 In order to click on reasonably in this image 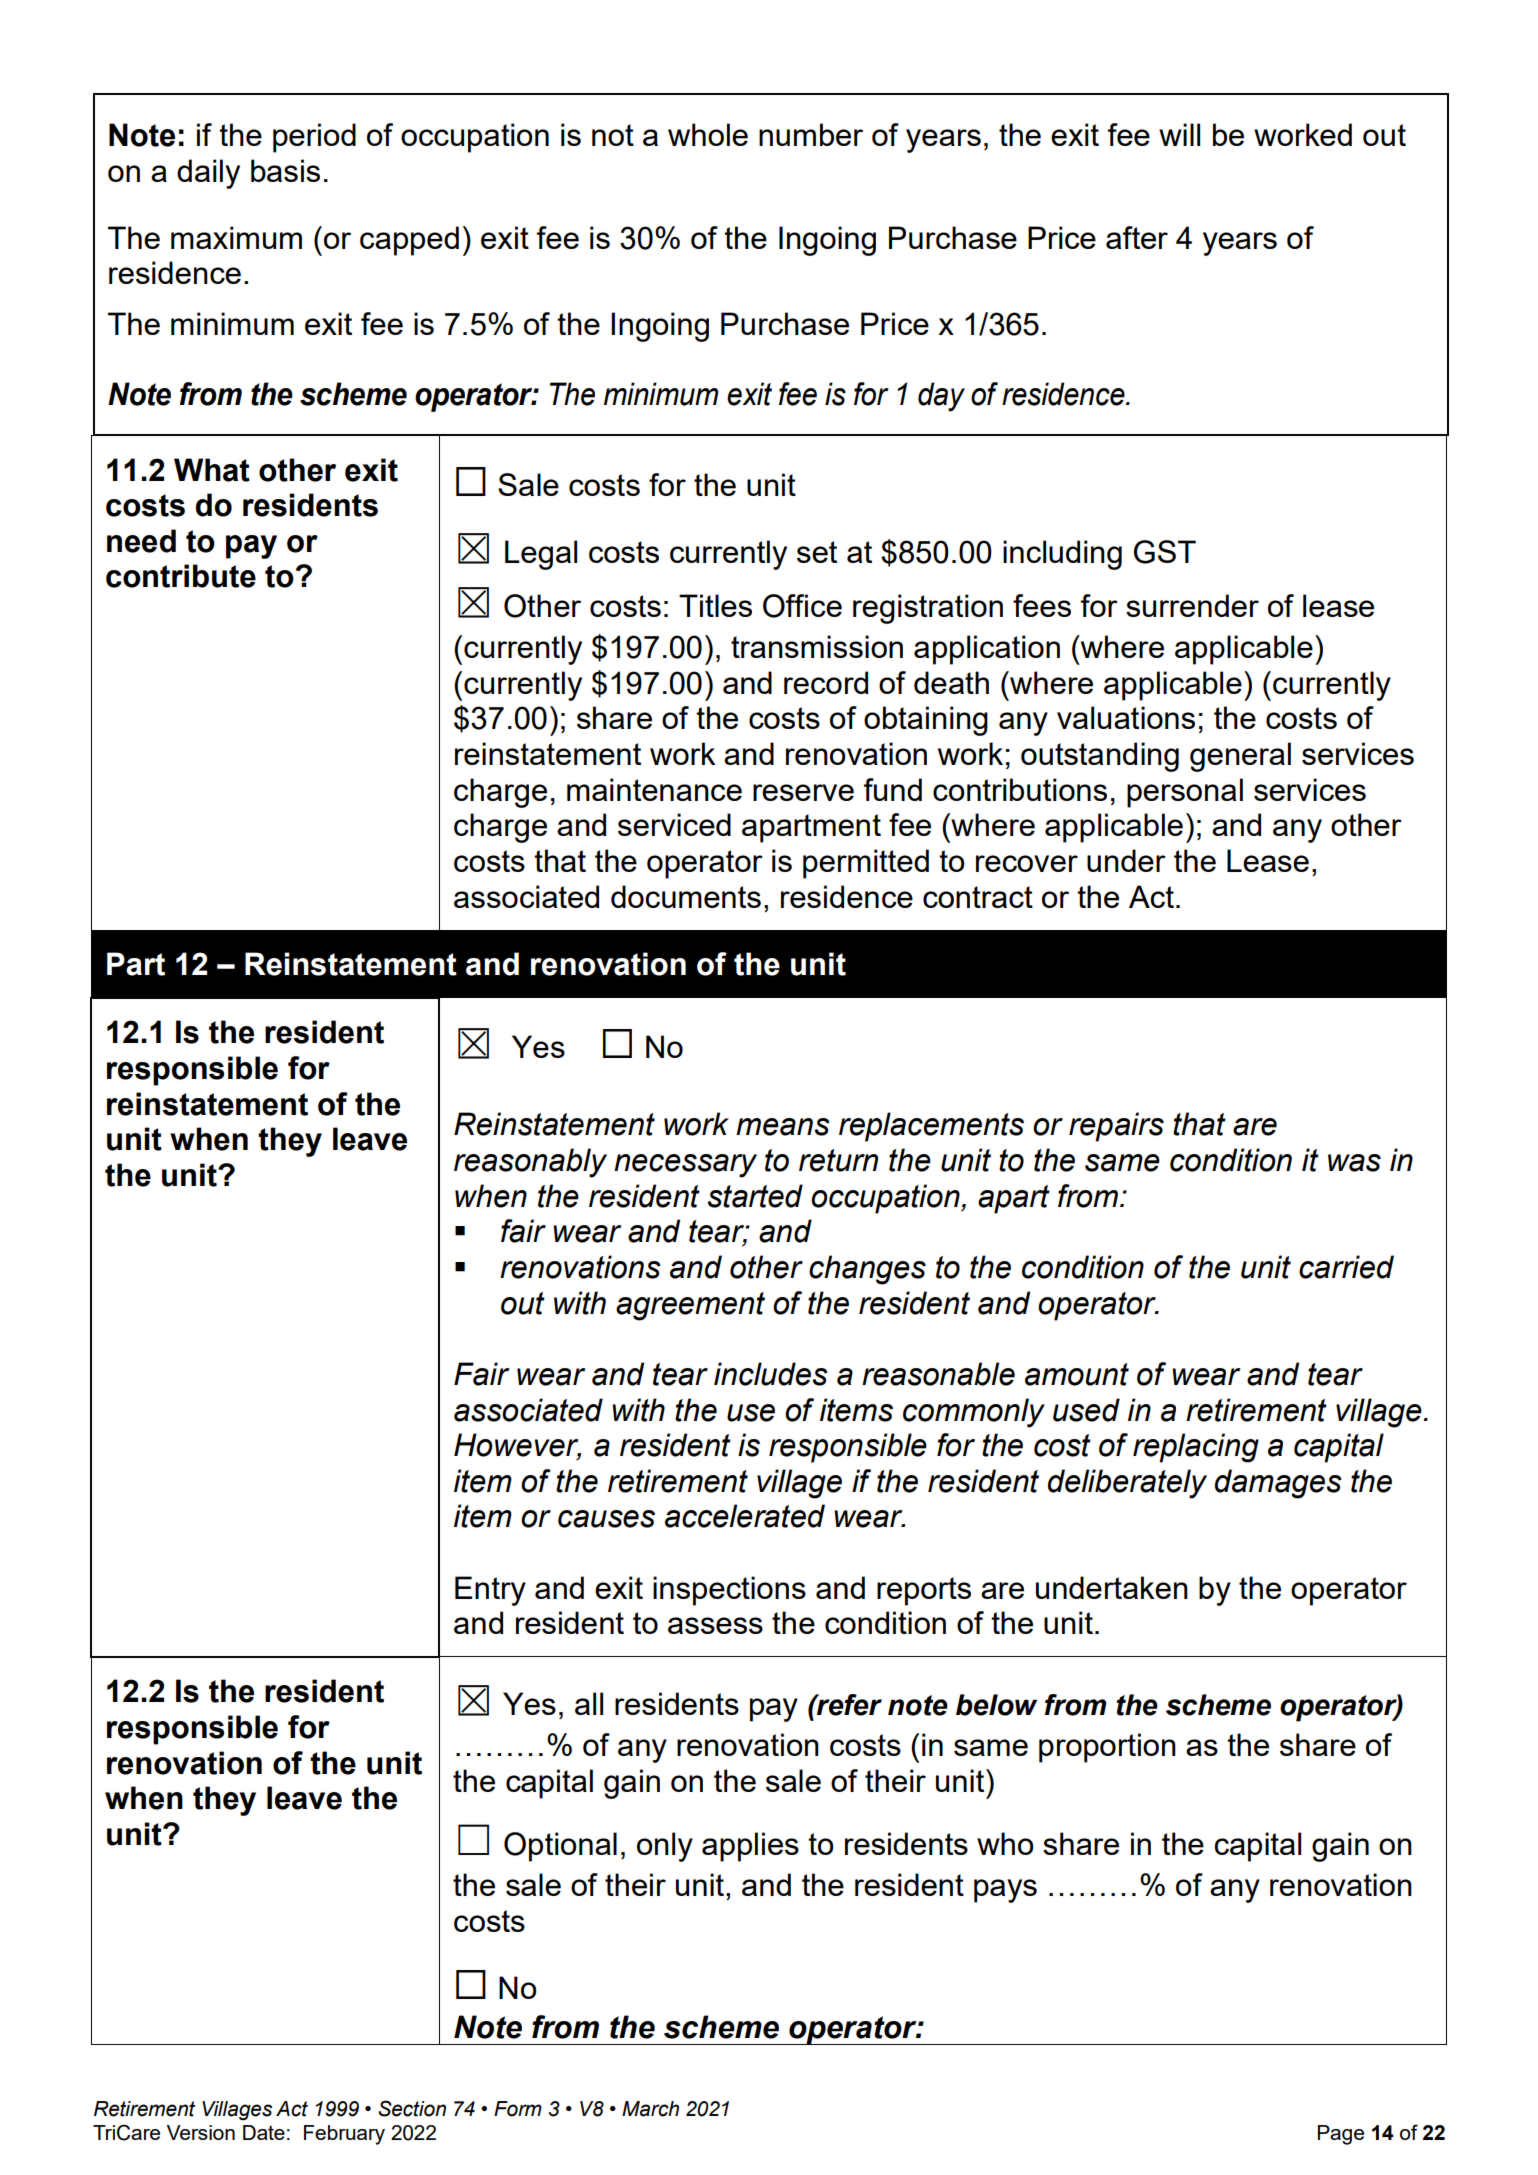, I will do `click(530, 1163)`.
